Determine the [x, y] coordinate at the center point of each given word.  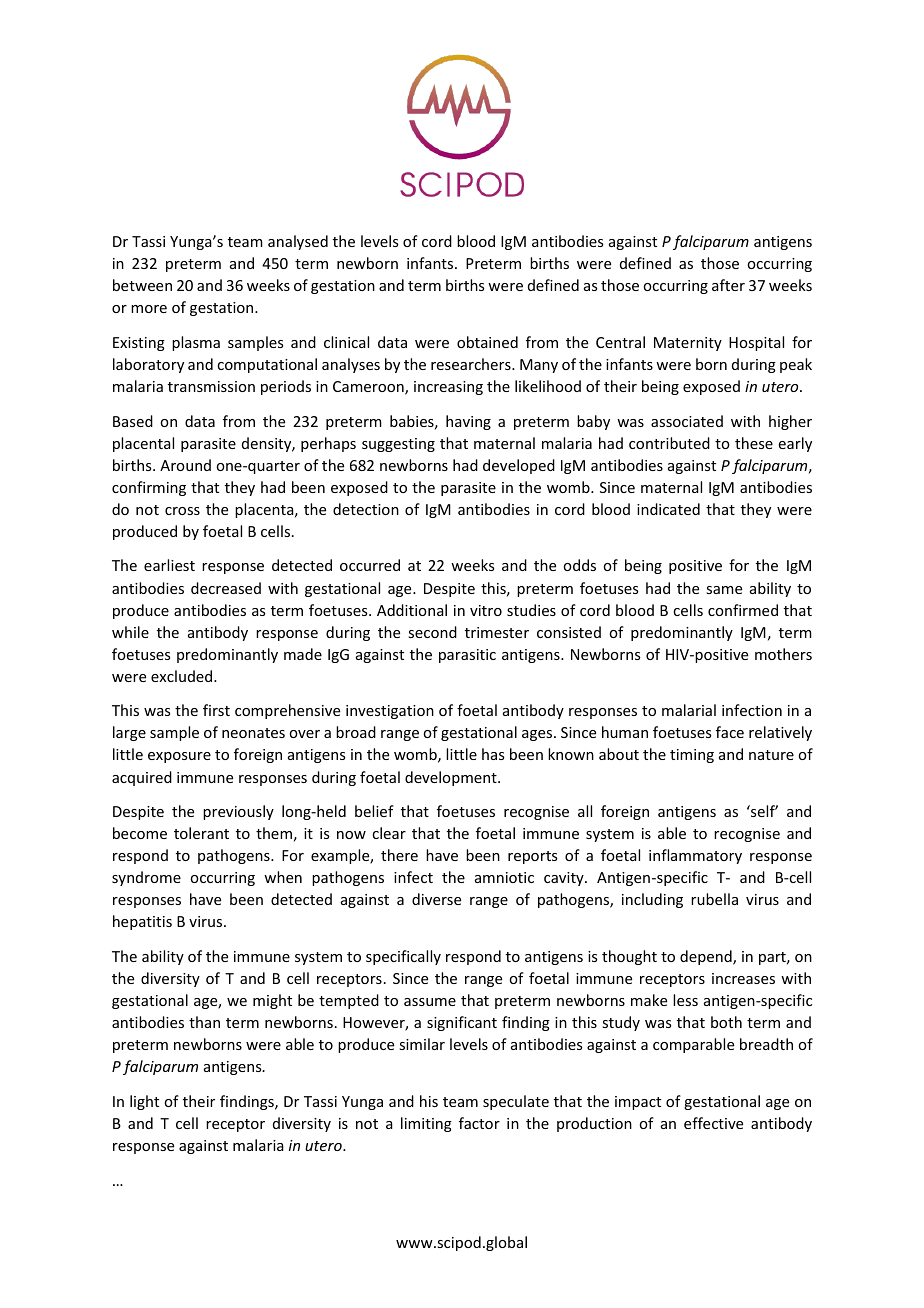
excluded [183, 676]
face [730, 732]
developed [519, 466]
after [728, 285]
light [144, 1102]
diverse [436, 899]
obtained [487, 342]
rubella [714, 899]
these [754, 443]
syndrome [146, 878]
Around [185, 465]
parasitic [467, 656]
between [142, 285]
